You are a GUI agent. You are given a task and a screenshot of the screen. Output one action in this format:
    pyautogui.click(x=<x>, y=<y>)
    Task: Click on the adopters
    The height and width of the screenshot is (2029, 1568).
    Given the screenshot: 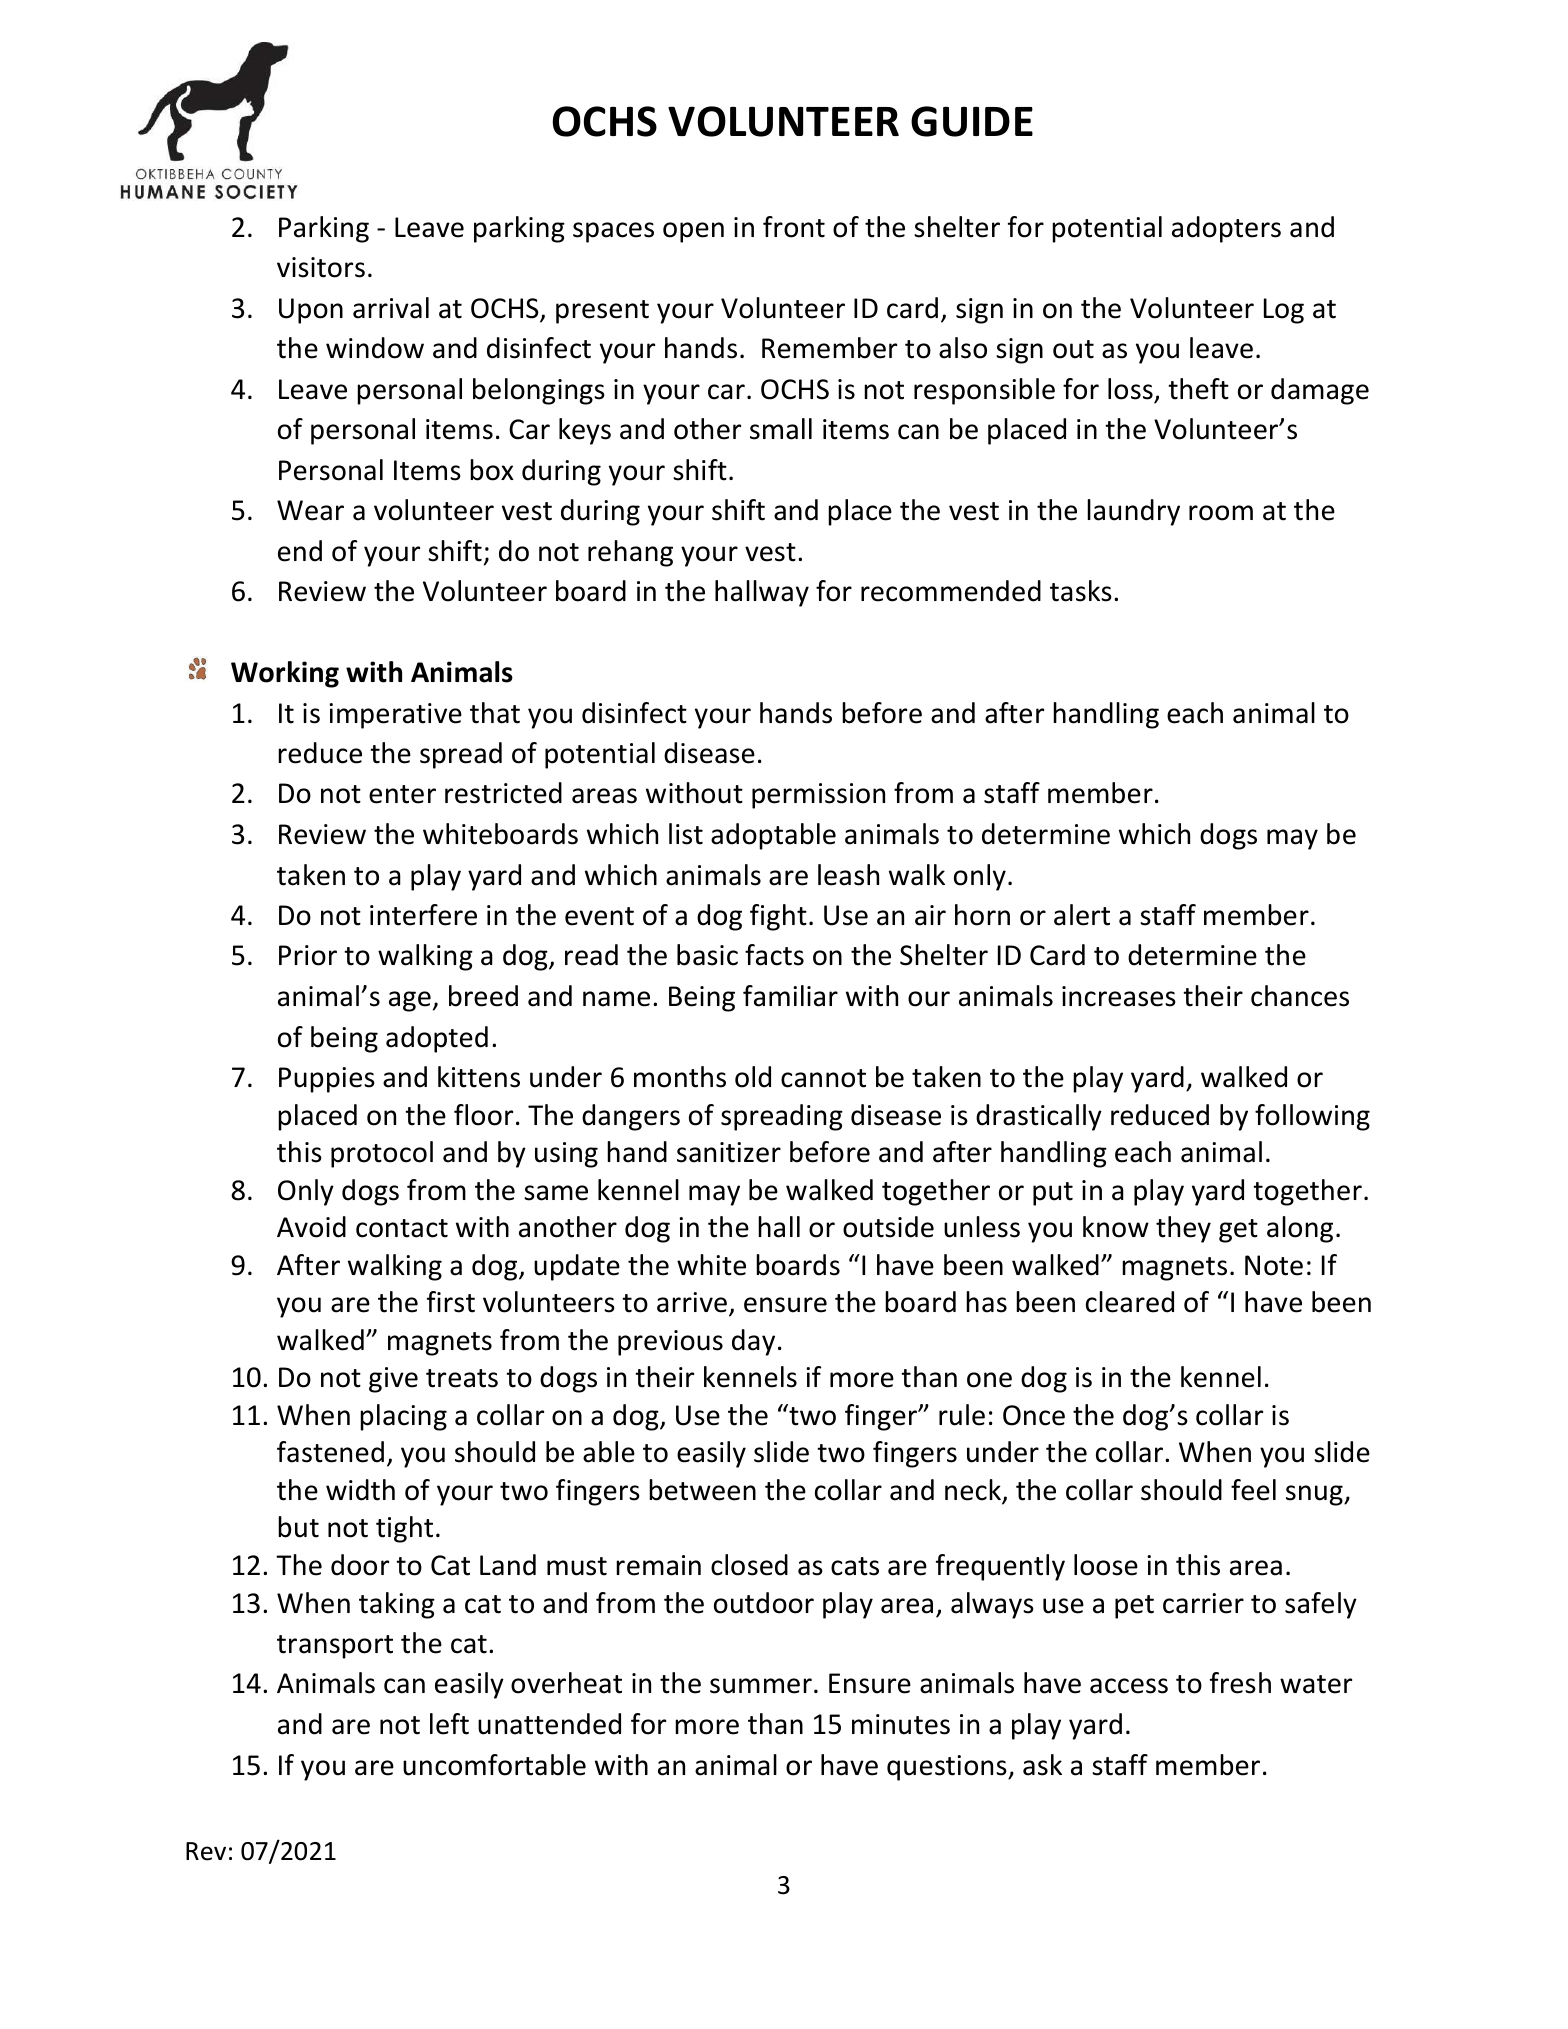 What is the action you would take?
    pyautogui.click(x=1226, y=229)
